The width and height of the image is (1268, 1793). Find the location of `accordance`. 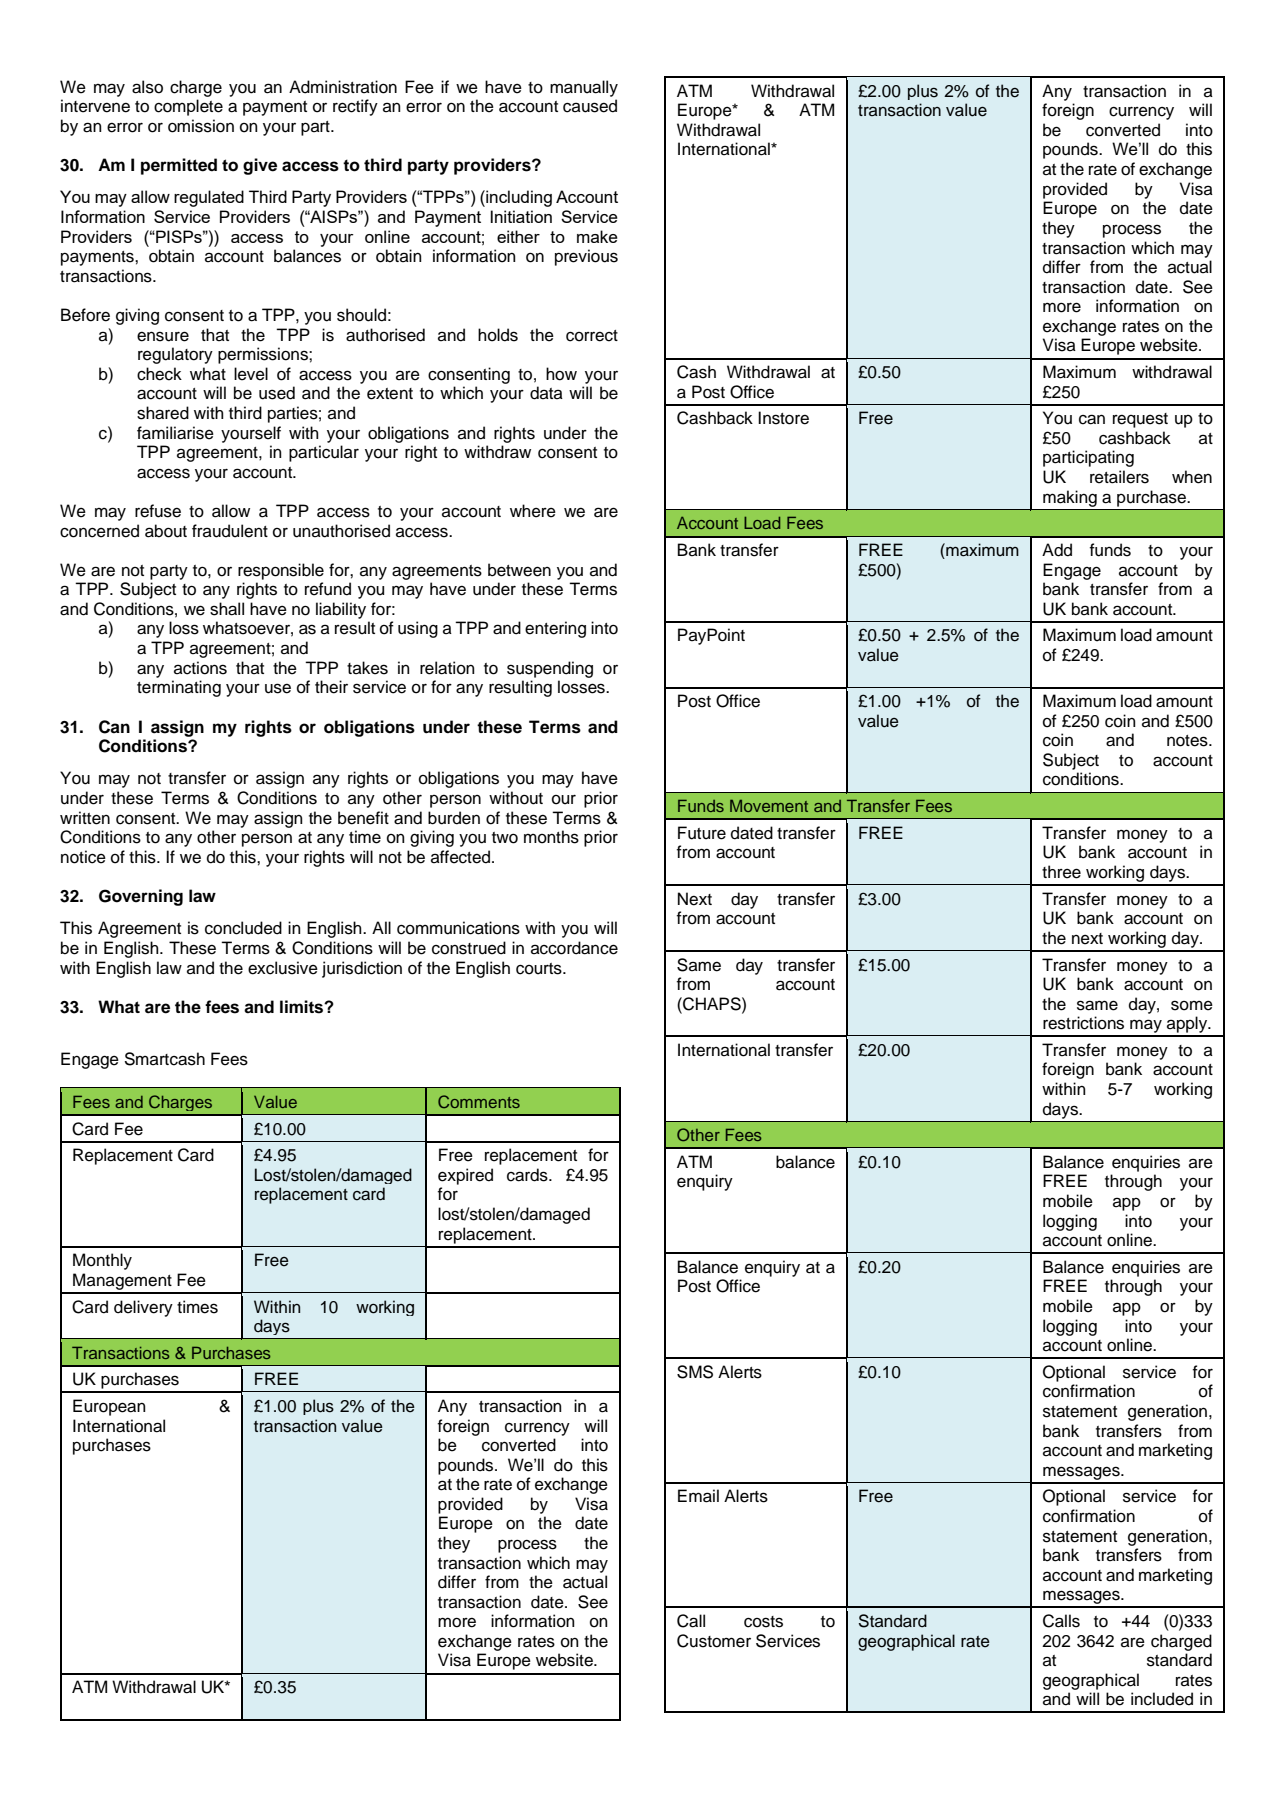

accordance is located at coordinates (574, 948).
